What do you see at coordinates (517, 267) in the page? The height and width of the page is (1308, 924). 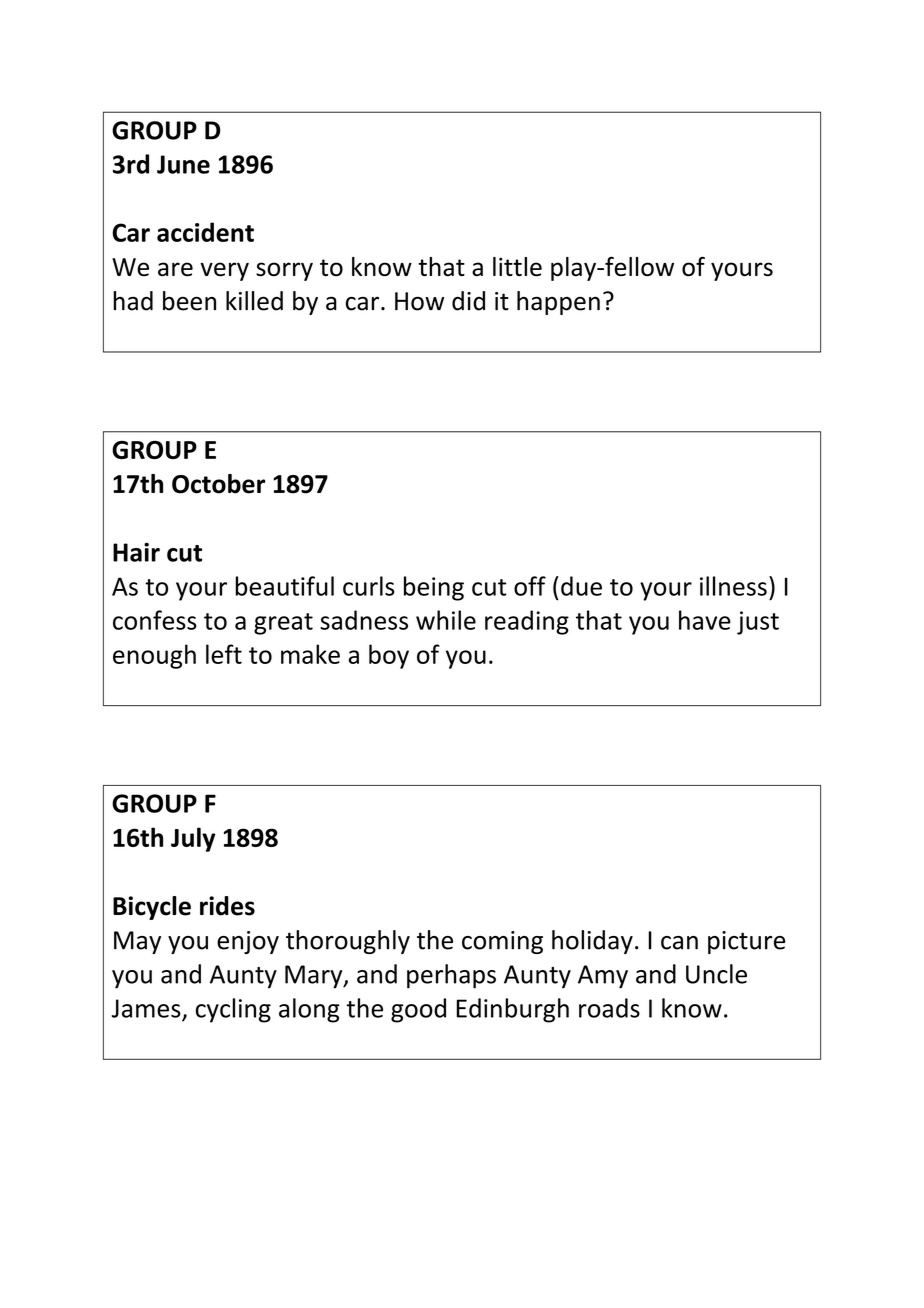 I see `little` at bounding box center [517, 267].
